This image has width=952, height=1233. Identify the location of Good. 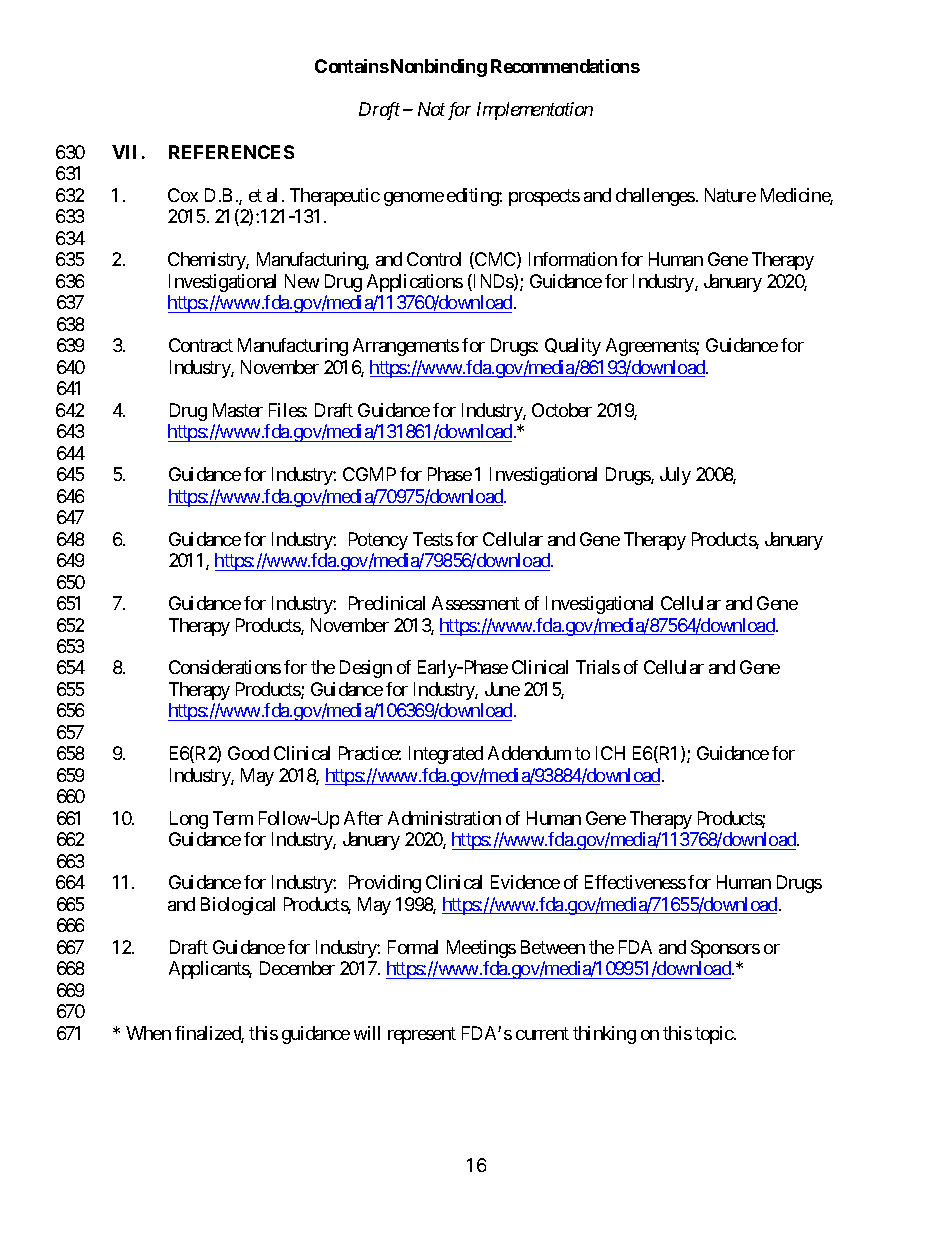
(248, 753).
